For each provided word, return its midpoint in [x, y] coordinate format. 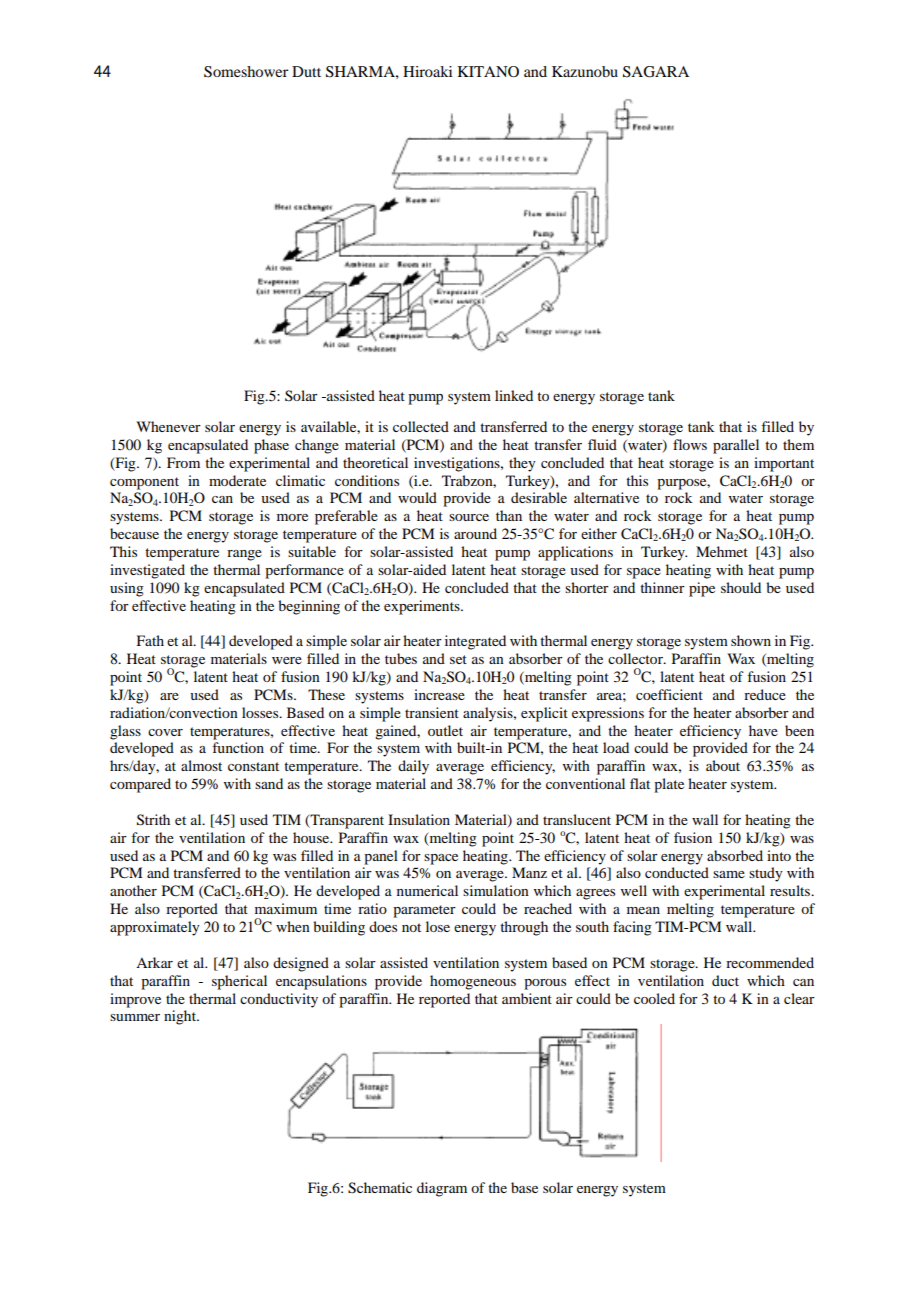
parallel [736, 446]
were [287, 660]
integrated [475, 642]
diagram [442, 1189]
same [729, 874]
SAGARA [656, 72]
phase [271, 446]
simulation [496, 890]
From [183, 462]
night [181, 1017]
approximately [155, 928]
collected [421, 426]
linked [514, 395]
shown [751, 640]
